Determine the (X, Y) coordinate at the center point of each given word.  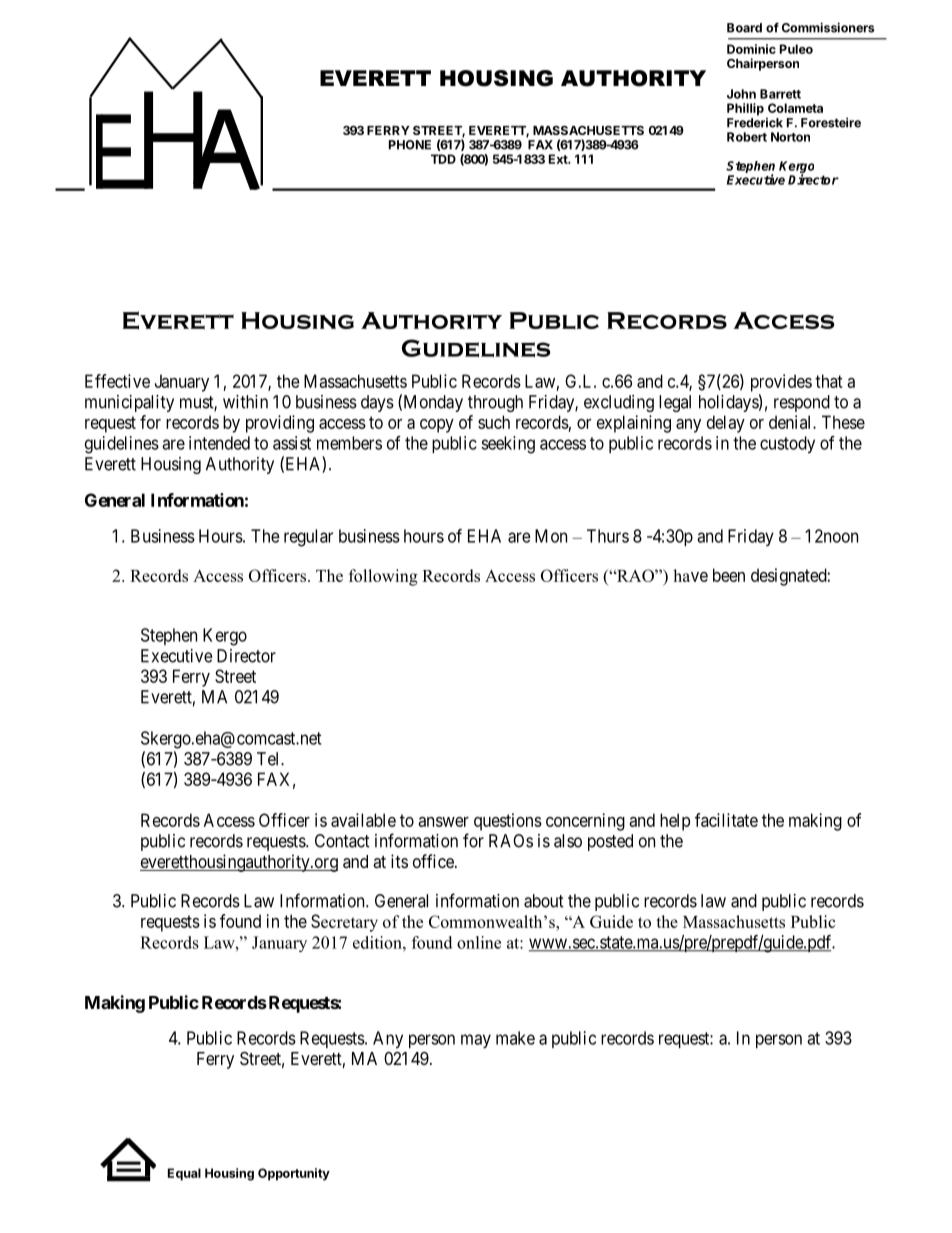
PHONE (410, 145)
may (476, 1041)
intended (219, 443)
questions (508, 822)
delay (726, 424)
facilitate (726, 820)
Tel (269, 759)
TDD (443, 159)
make (515, 1038)
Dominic (751, 49)
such (494, 422)
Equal (184, 1174)
